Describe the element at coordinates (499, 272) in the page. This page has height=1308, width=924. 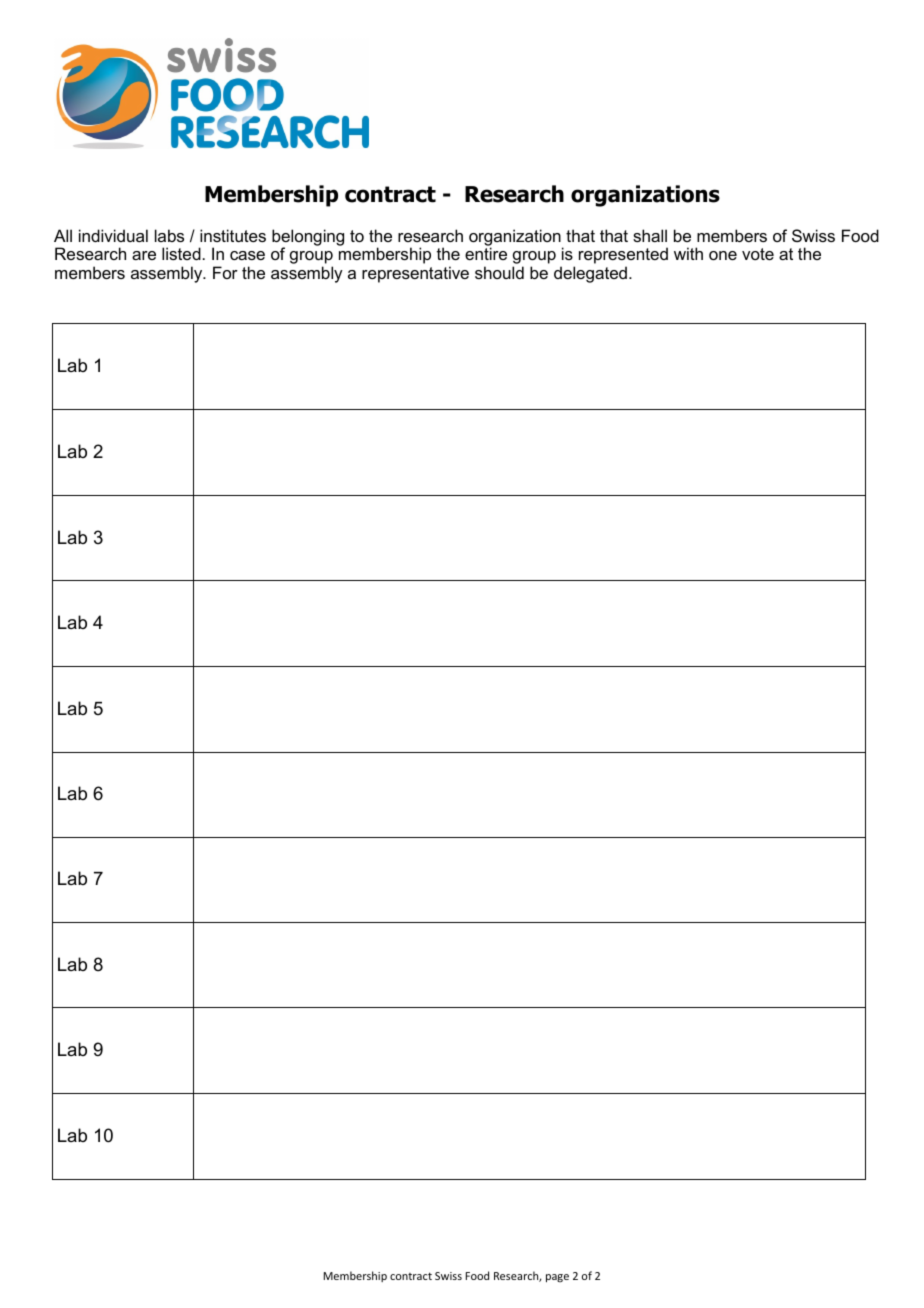
I see `should` at that location.
